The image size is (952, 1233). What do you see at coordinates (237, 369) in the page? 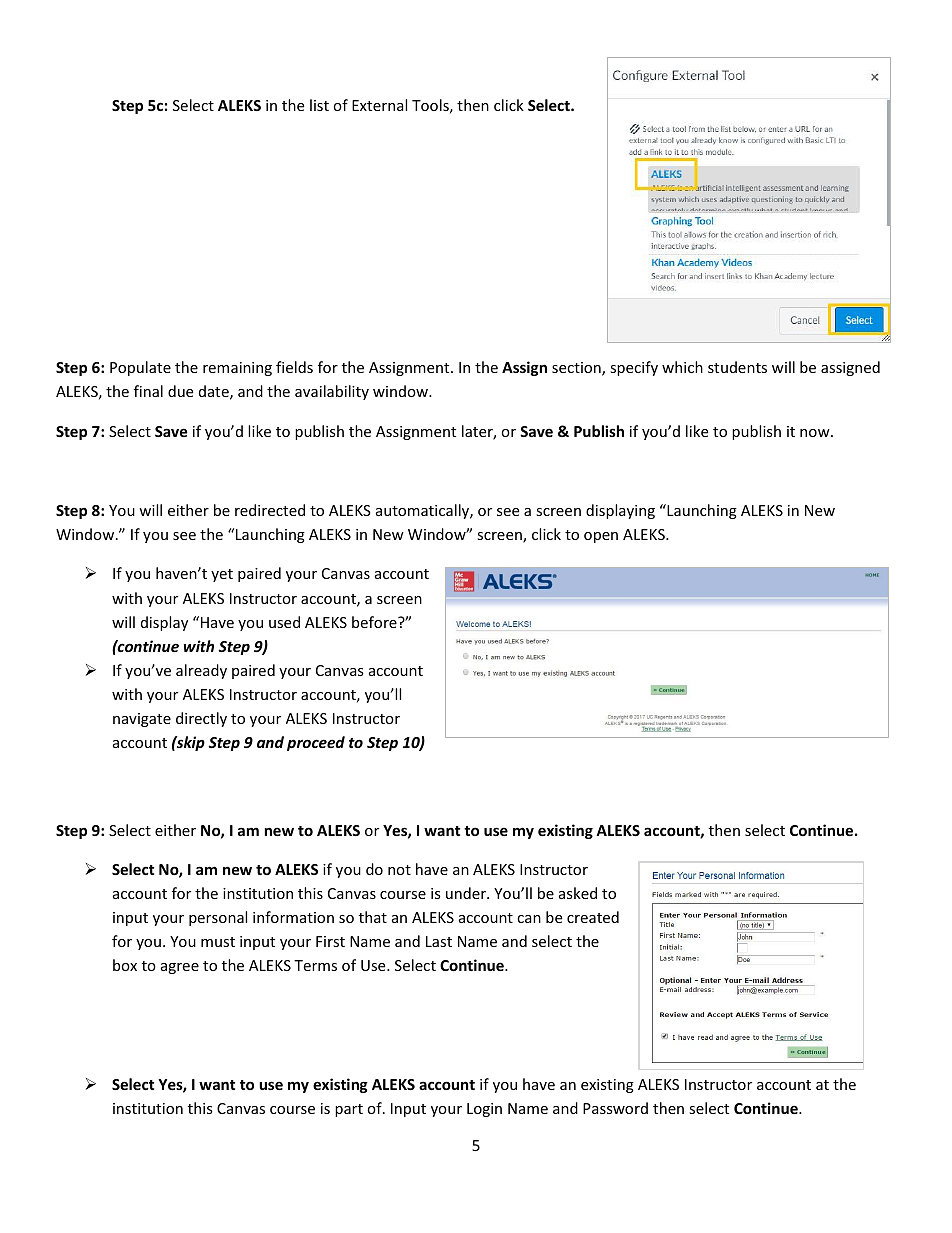
I see `remaining` at bounding box center [237, 369].
